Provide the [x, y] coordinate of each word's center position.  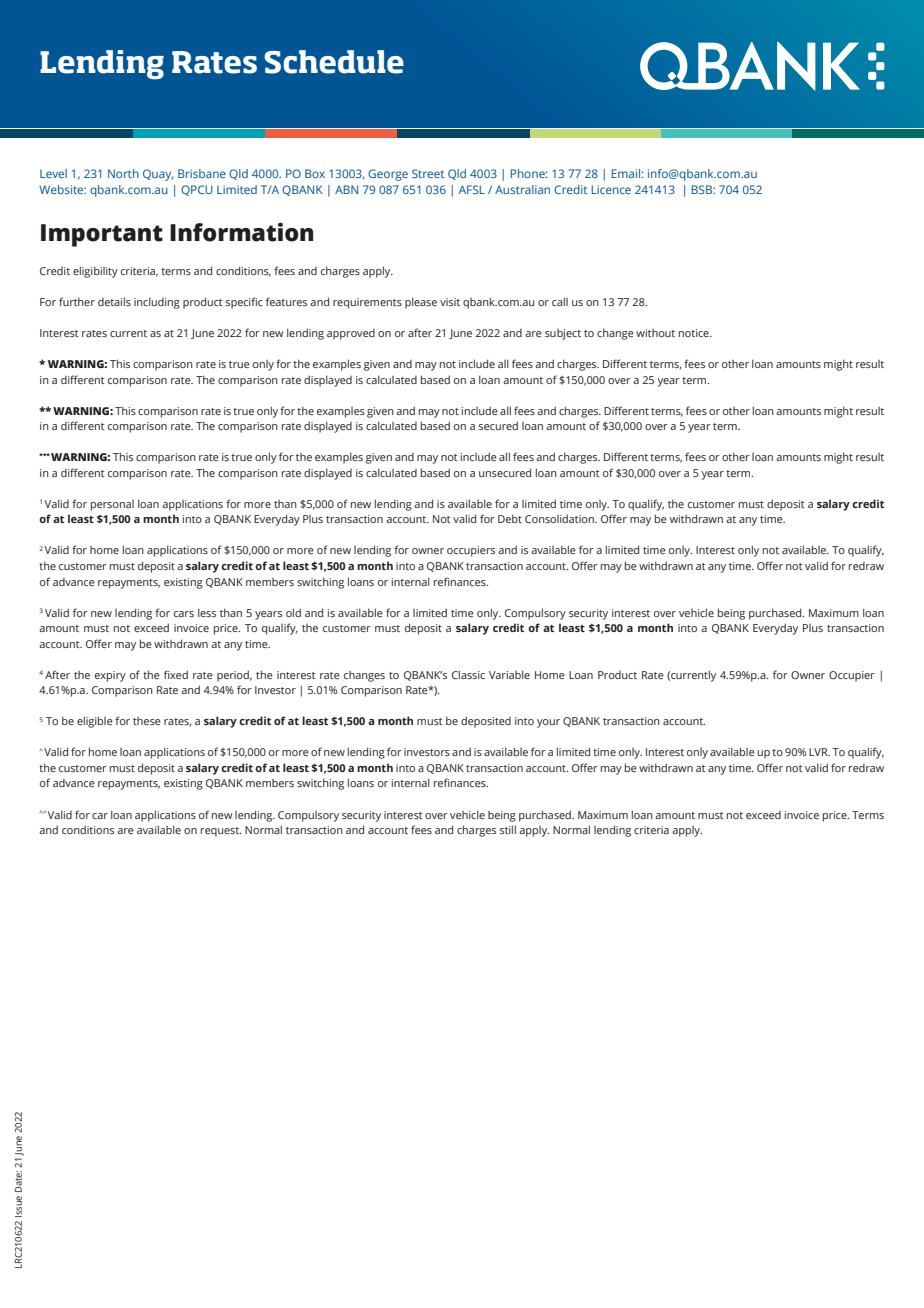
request [221, 832]
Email [626, 173]
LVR [819, 752]
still [508, 829]
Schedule [334, 62]
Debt [510, 518]
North [123, 173]
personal [112, 505]
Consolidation [560, 518]
